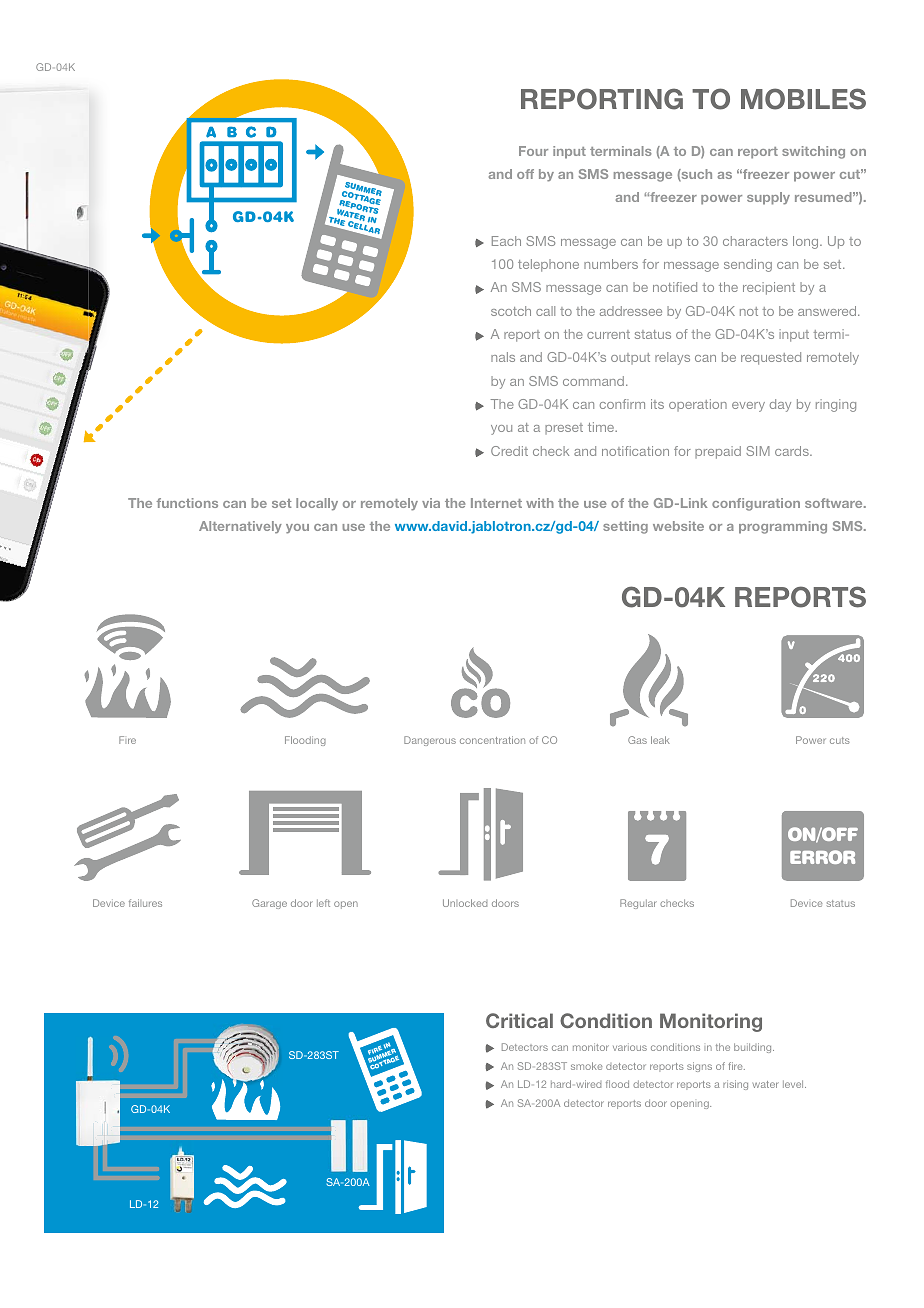 This screenshot has height=1308, width=924. Describe the element at coordinates (533, 151) in the screenshot. I see `Four` at that location.
